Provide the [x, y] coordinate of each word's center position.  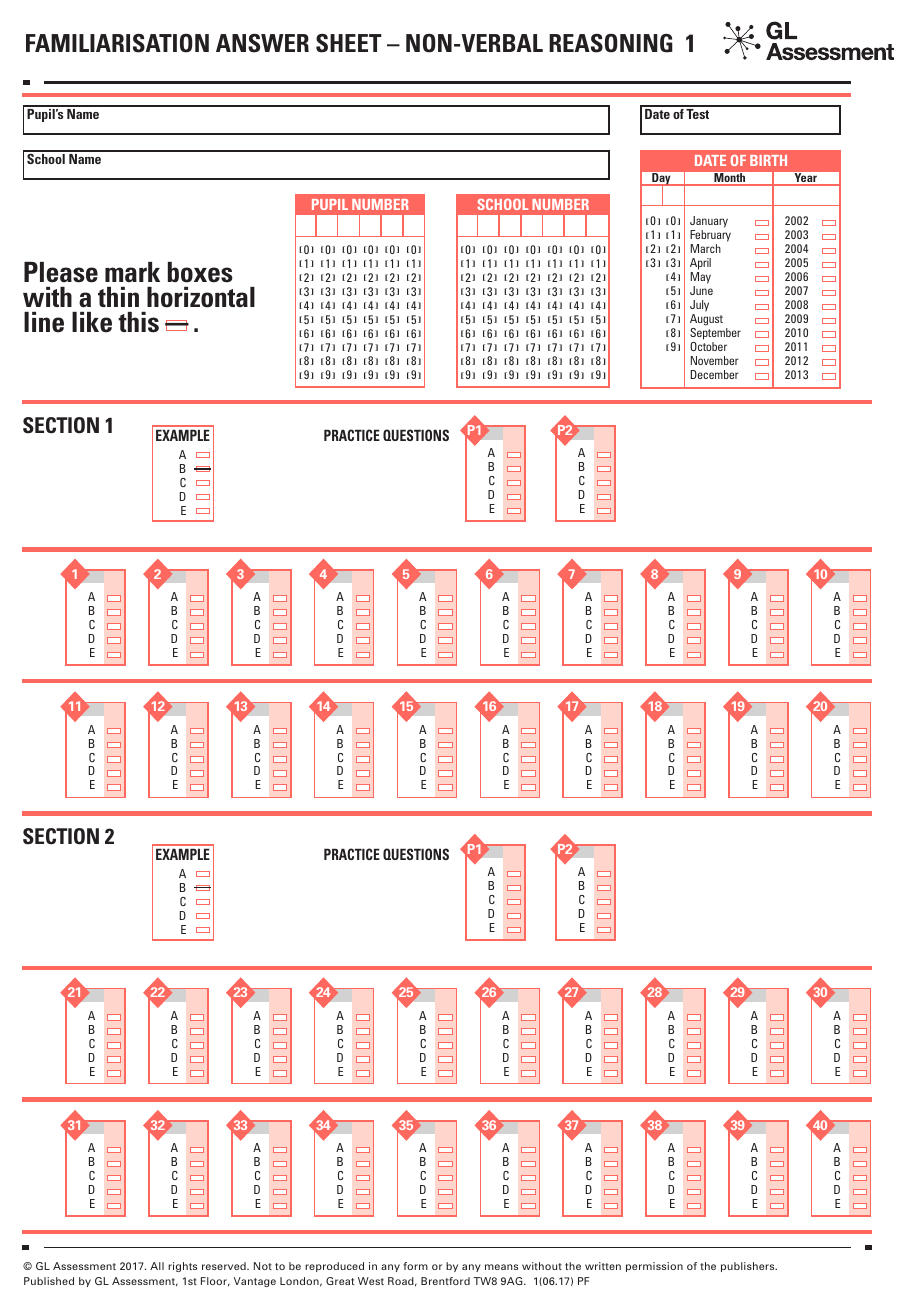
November [715, 360]
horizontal [201, 297]
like [92, 322]
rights [182, 1267]
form [415, 1266]
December [714, 374]
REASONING [611, 43]
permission [654, 1267]
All [157, 1266]
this [138, 322]
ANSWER [262, 43]
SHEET [349, 43]
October [708, 346]
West [371, 1281]
